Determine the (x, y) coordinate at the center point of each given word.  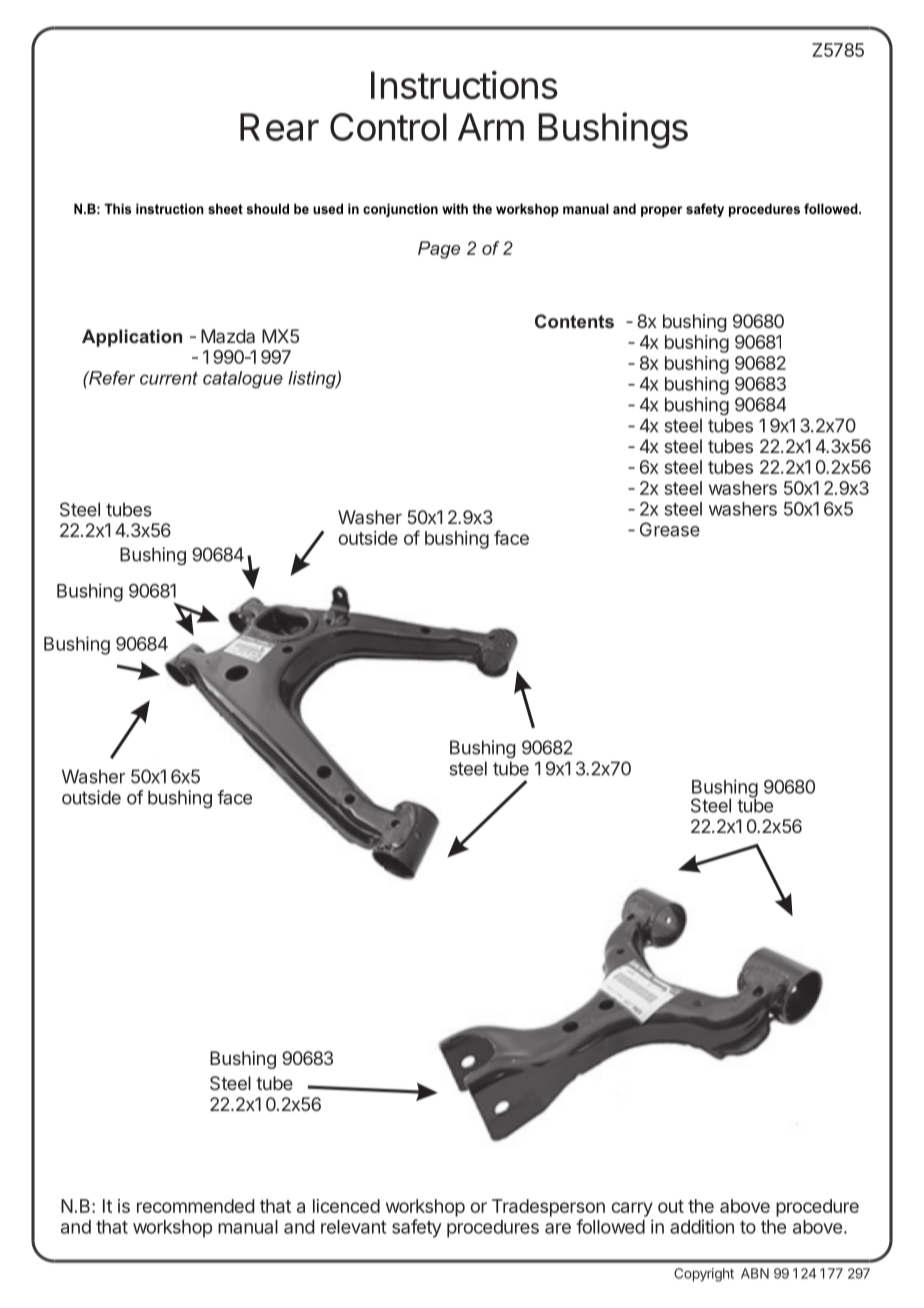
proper (661, 211)
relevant (354, 1227)
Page (439, 250)
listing (313, 380)
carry (632, 1209)
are (558, 1228)
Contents (574, 321)
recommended (195, 1206)
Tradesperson (548, 1208)
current (169, 378)
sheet (225, 208)
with (455, 208)
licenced (346, 1206)
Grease (670, 529)
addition (702, 1226)
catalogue (243, 380)
